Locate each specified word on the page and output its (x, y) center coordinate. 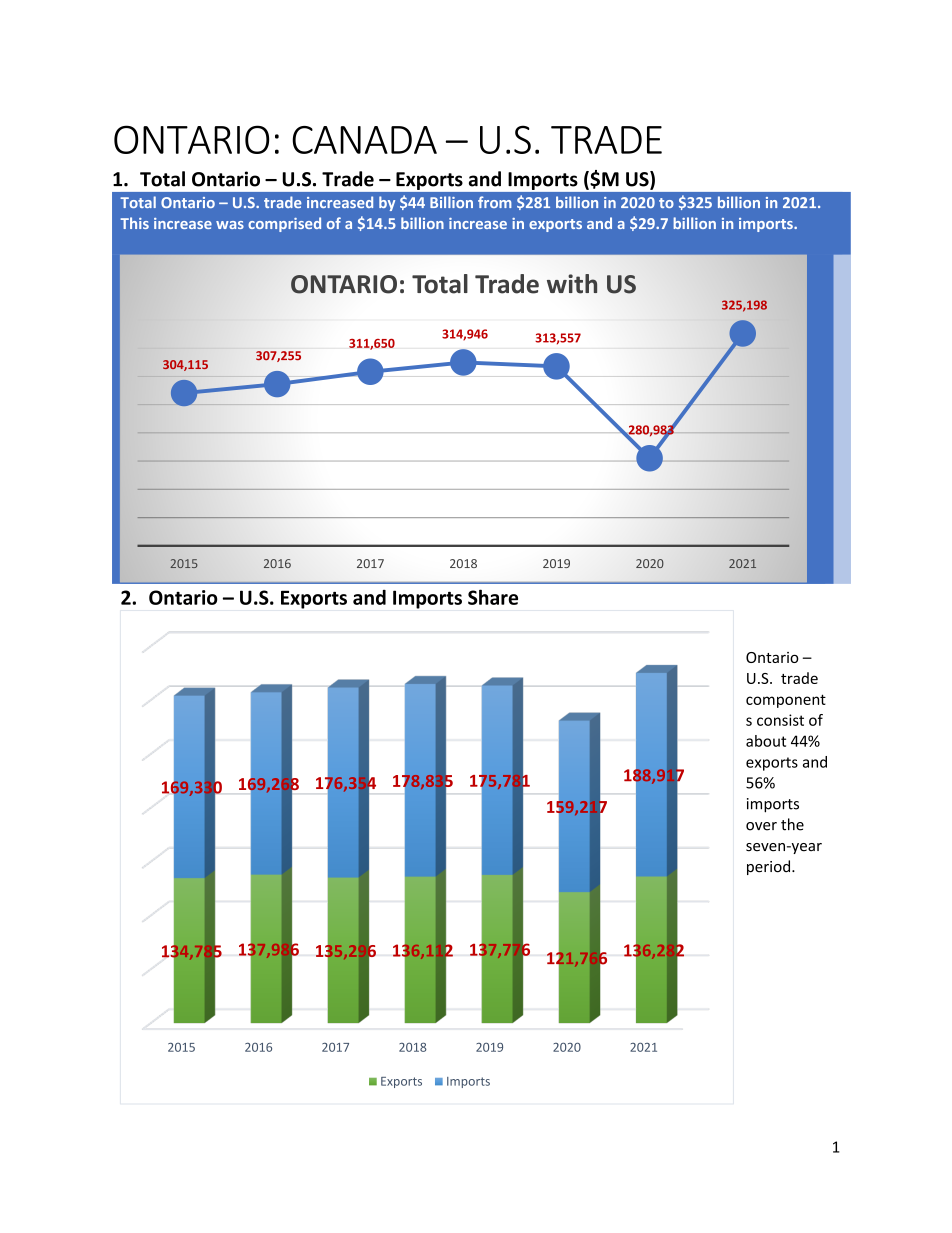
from (495, 202)
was (230, 225)
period (768, 867)
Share (493, 597)
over (761, 826)
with (572, 284)
